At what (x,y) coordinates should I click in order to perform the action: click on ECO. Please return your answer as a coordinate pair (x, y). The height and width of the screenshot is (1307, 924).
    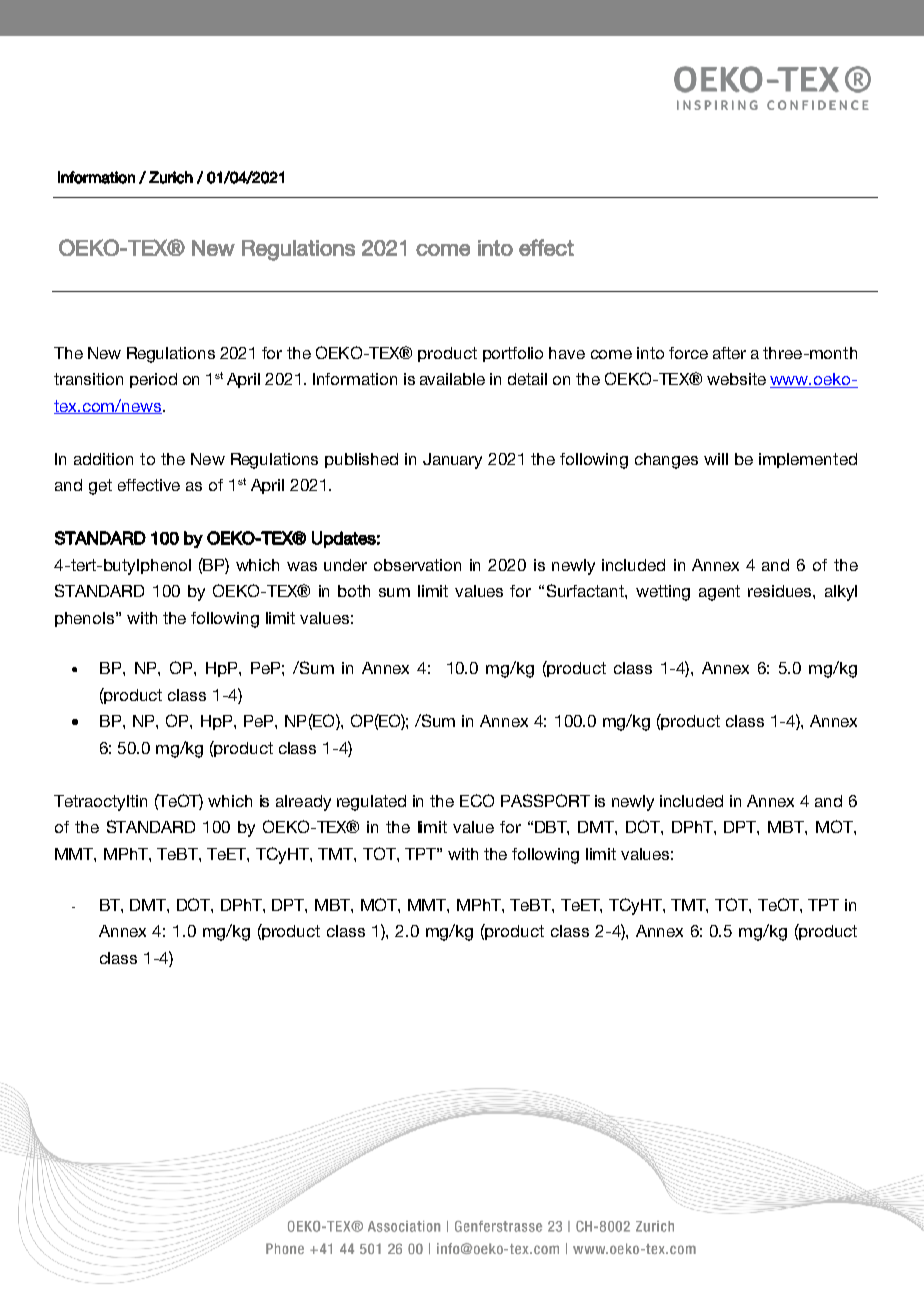
    Looking at the image, I should click on (477, 800).
